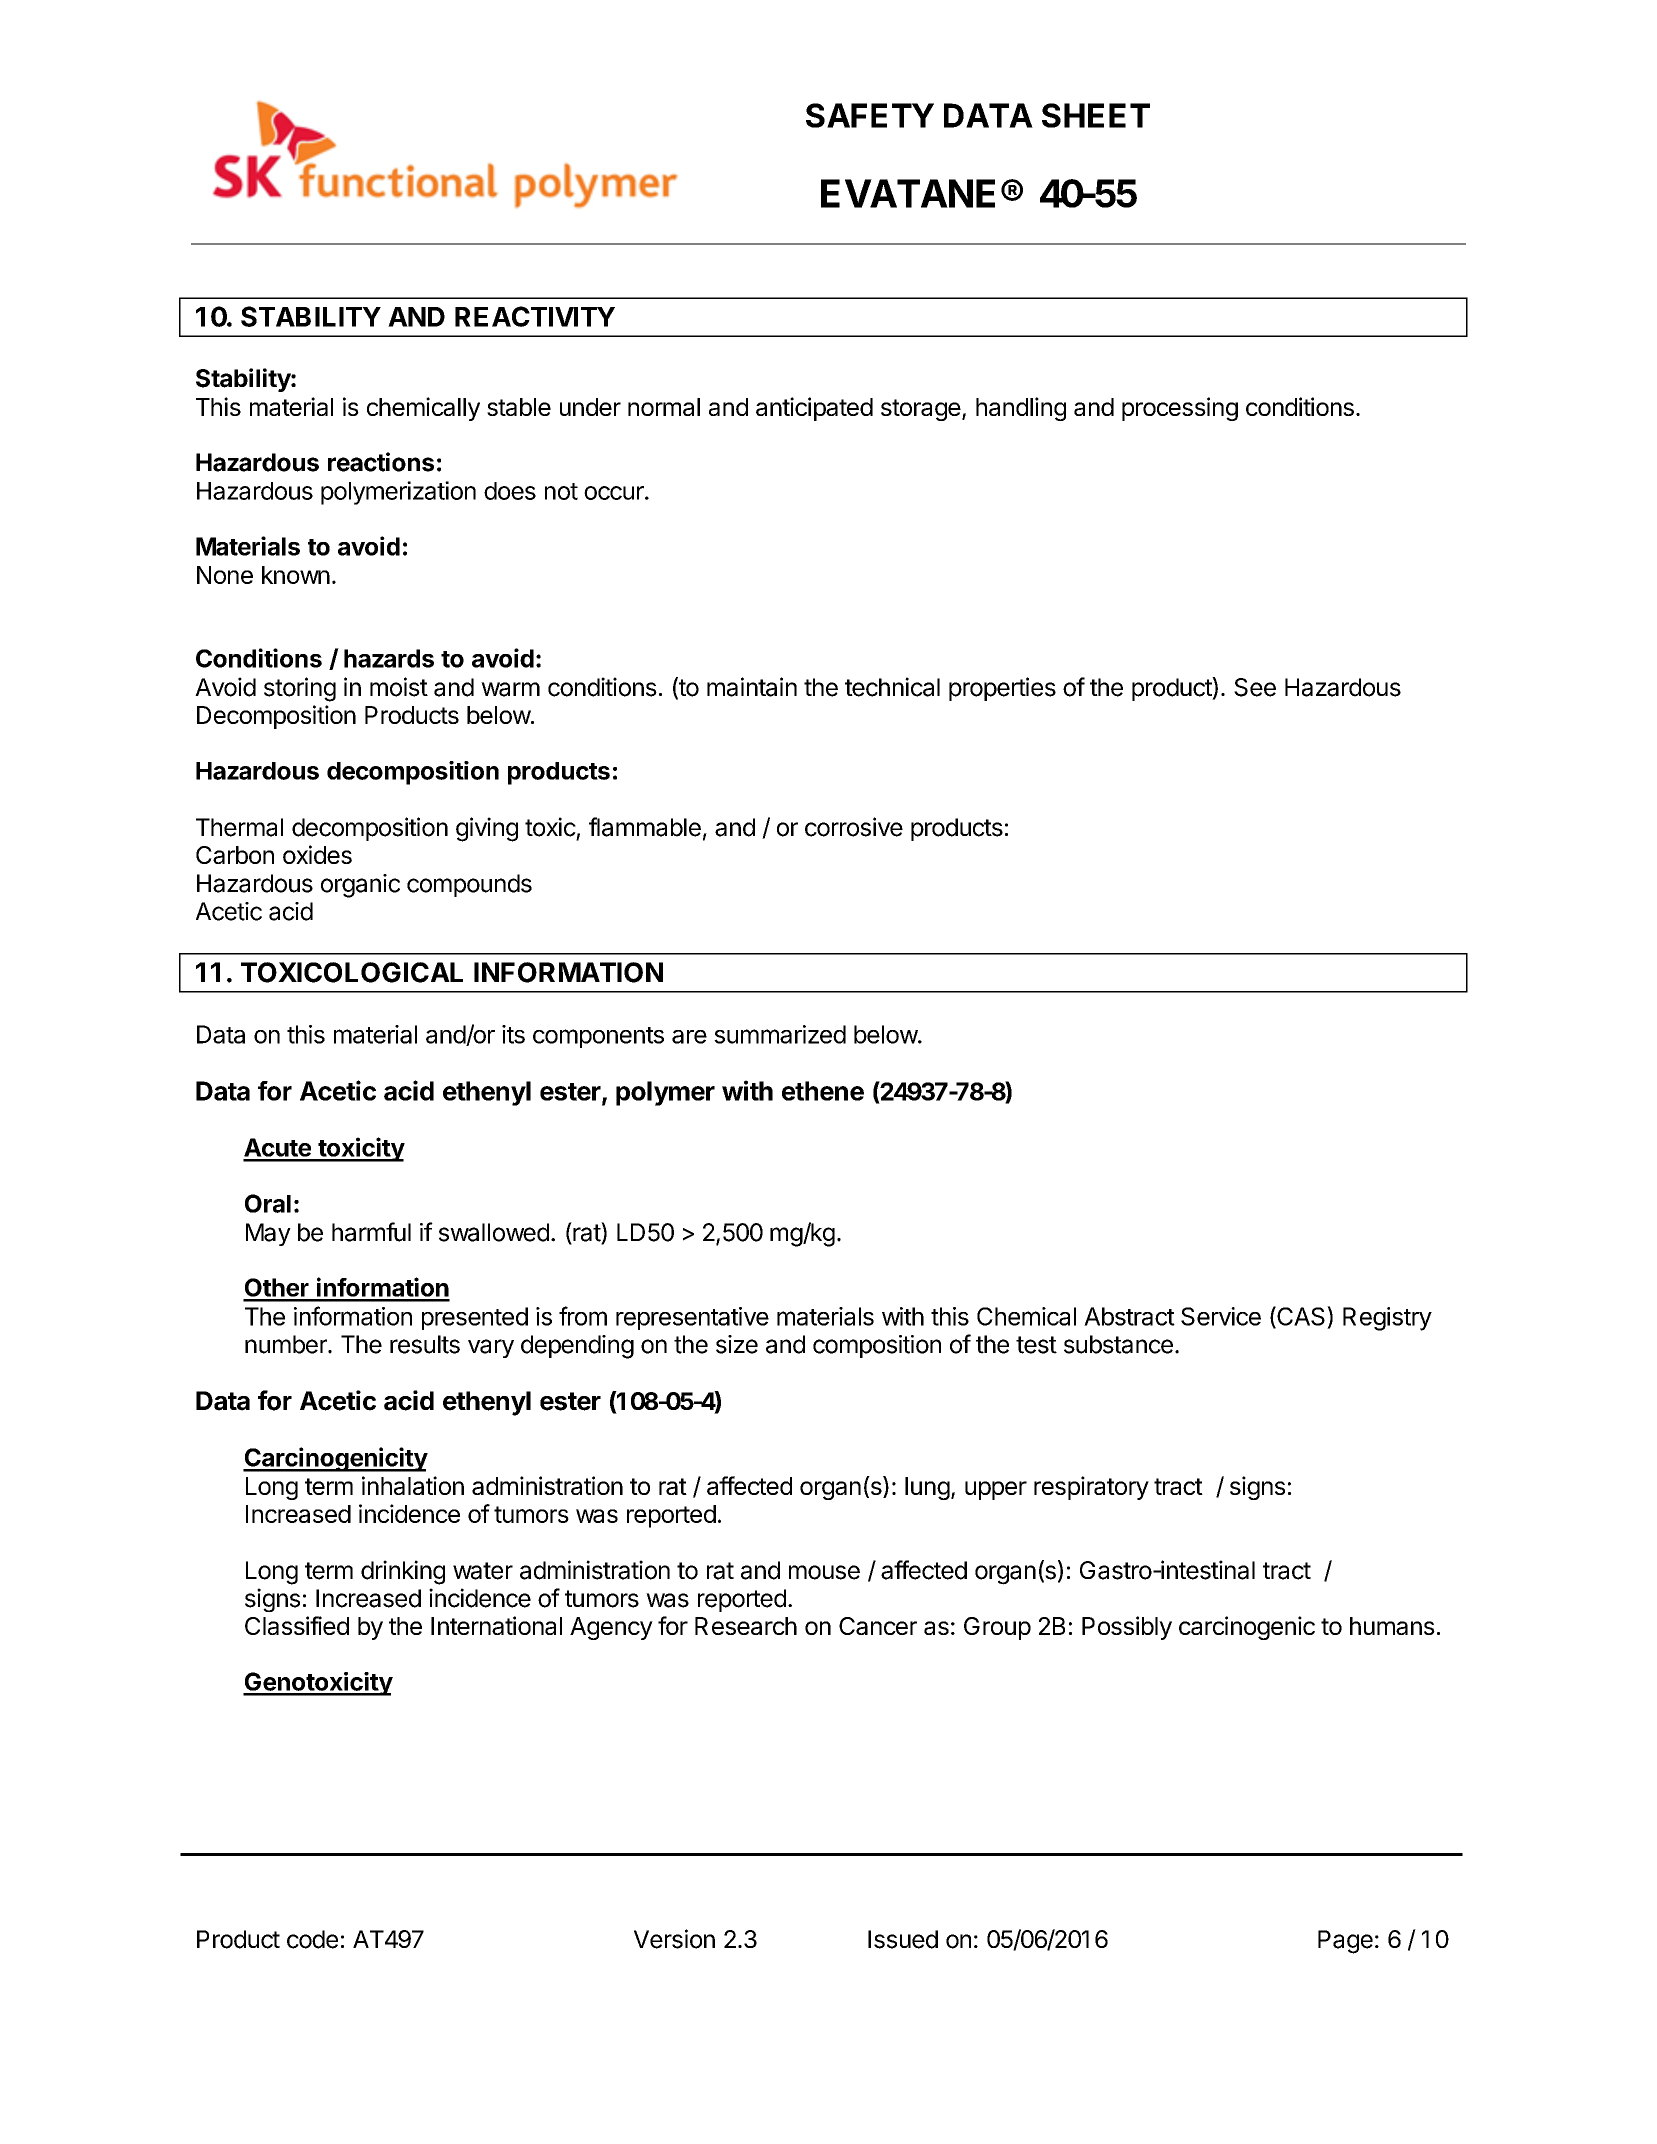 This document has height=2144, width=1657. Describe the element at coordinates (535, 316) in the document. I see `REACTIVITY` at that location.
